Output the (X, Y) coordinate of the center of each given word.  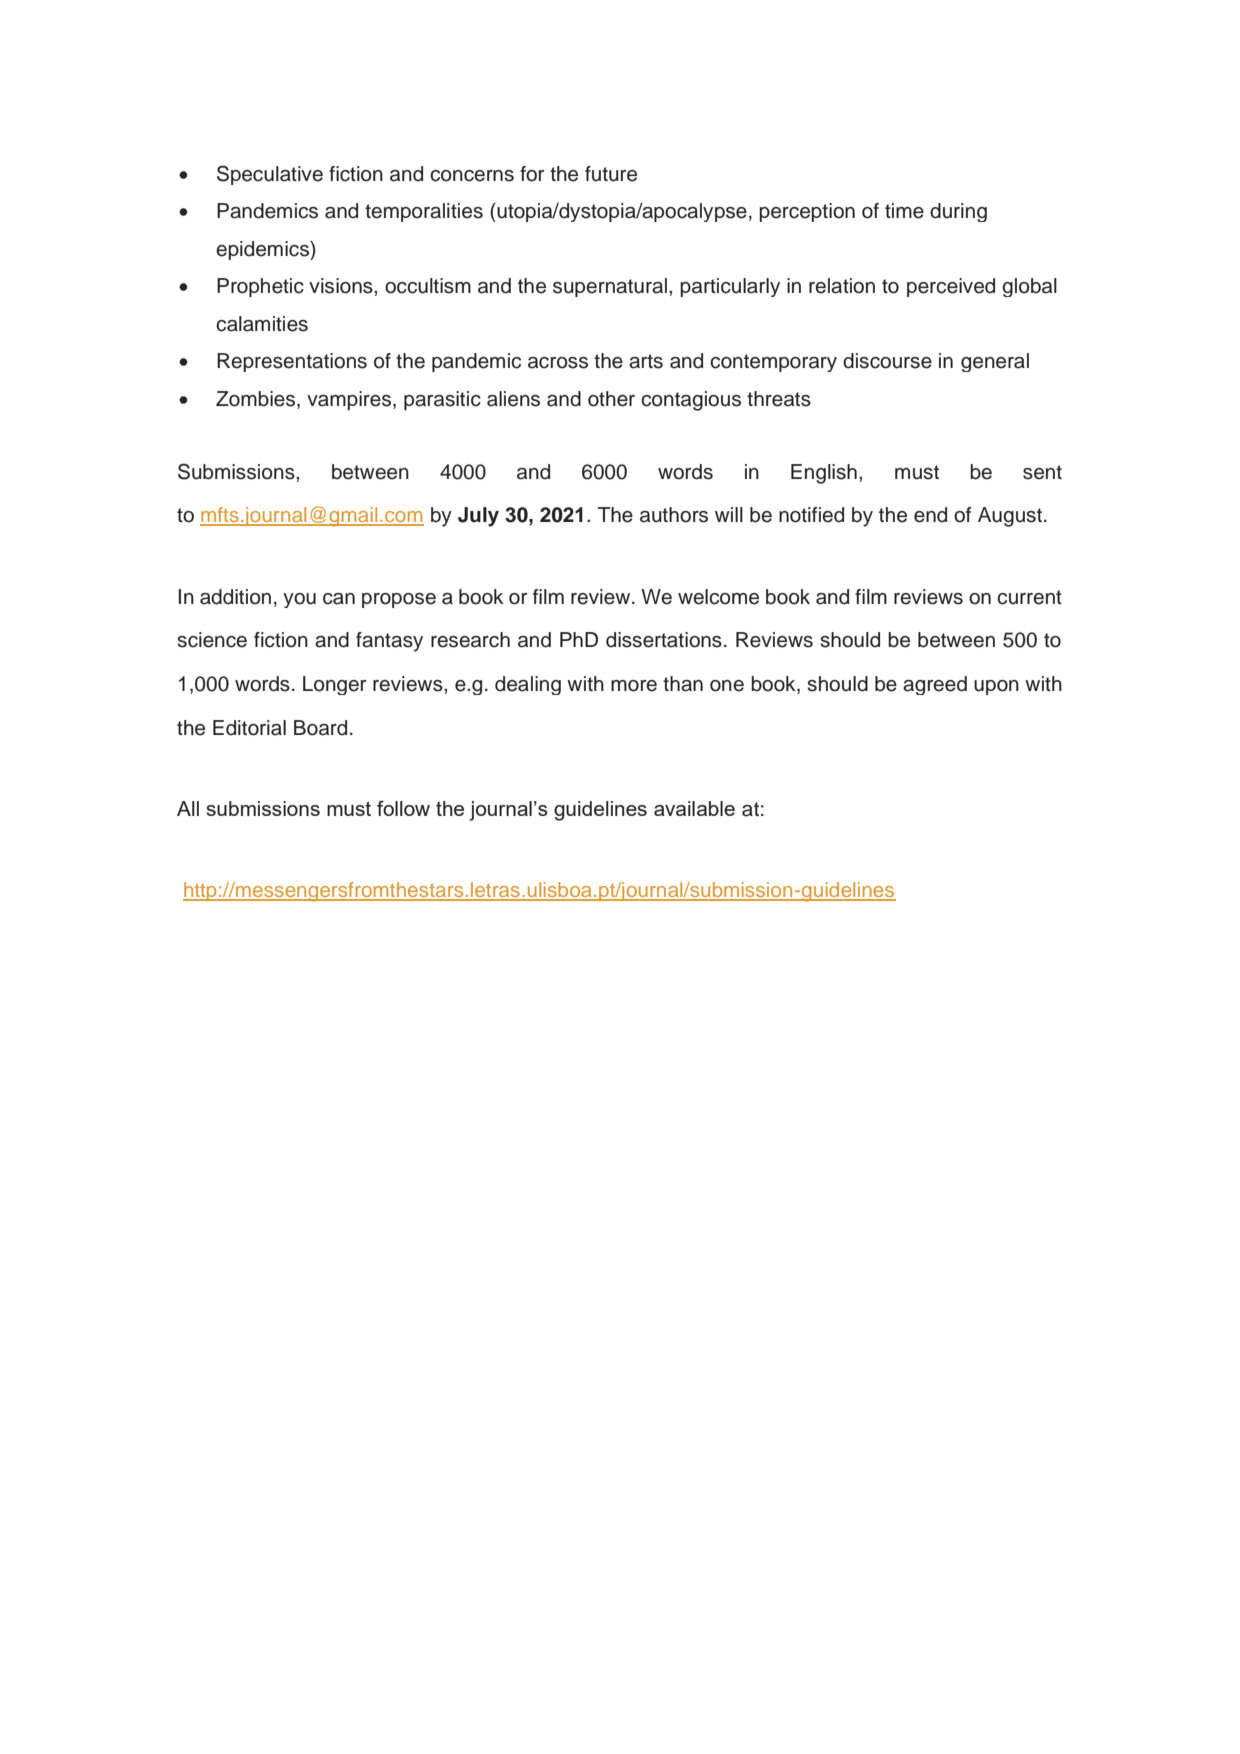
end (930, 515)
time (904, 211)
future (611, 174)
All (188, 808)
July (478, 517)
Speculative (270, 175)
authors (674, 515)
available (694, 808)
